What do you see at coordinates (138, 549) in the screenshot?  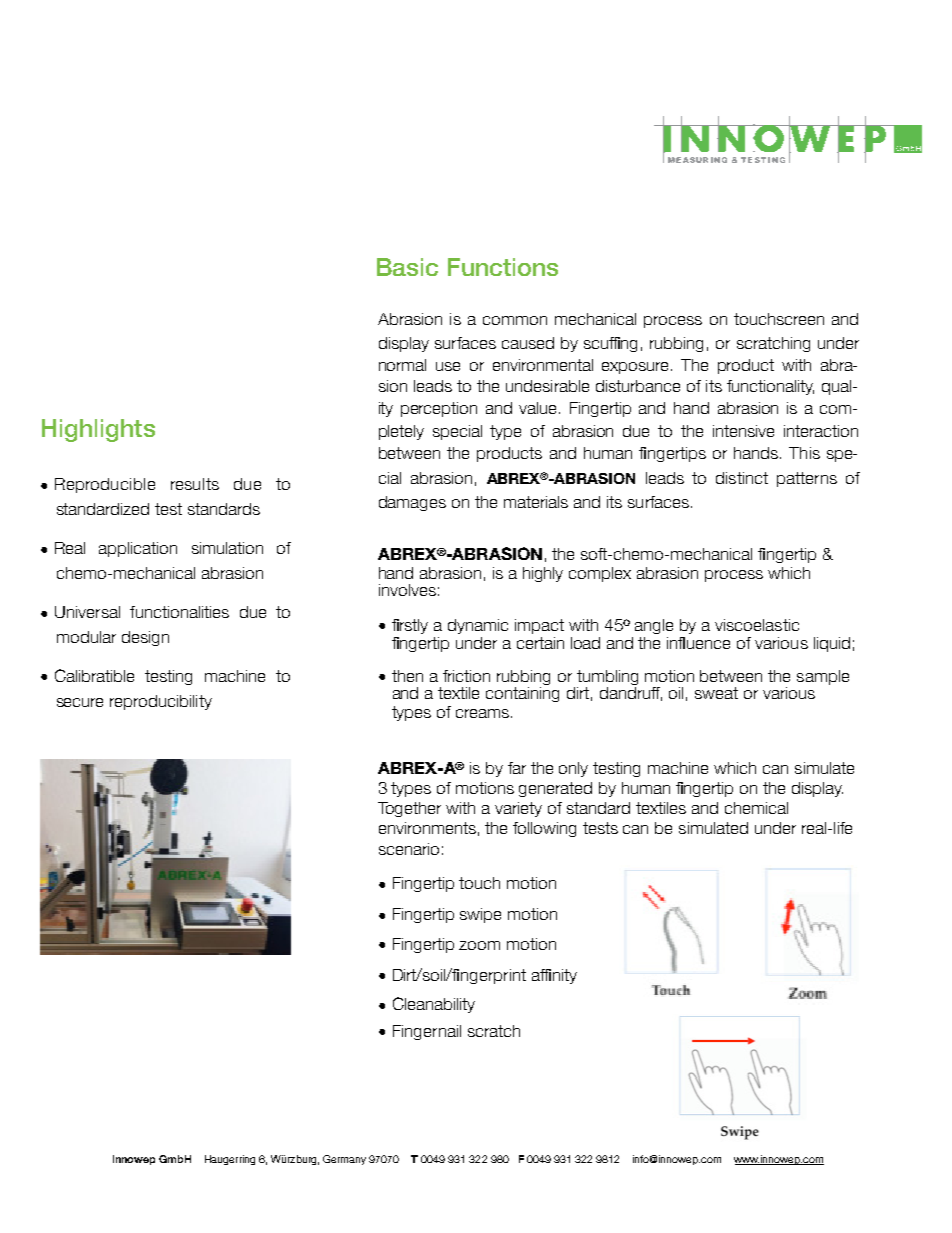 I see `application` at bounding box center [138, 549].
